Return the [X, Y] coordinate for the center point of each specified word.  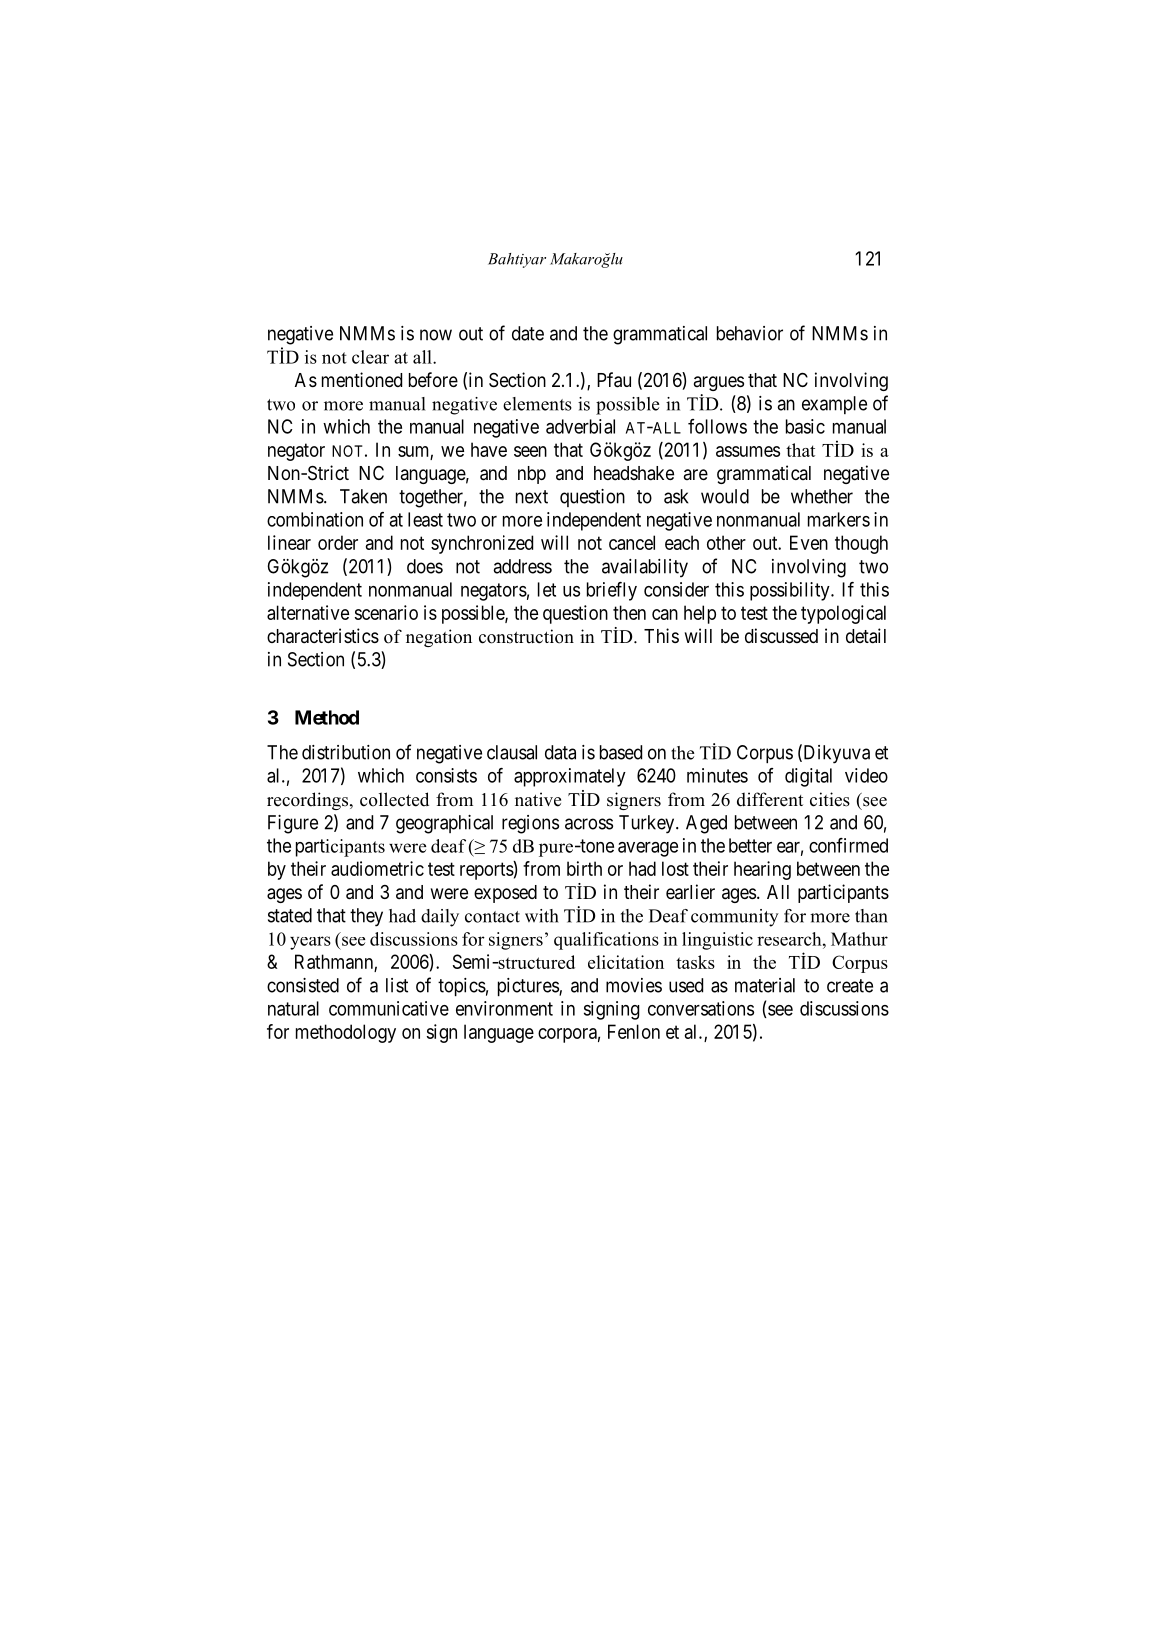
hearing [762, 870]
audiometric [377, 868]
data [560, 752]
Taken [363, 496]
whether [822, 496]
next [532, 497]
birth [584, 868]
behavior [750, 333]
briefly [612, 591]
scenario [386, 612]
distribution [346, 752]
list [397, 985]
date [528, 333]
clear [370, 357]
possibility [791, 591]
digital [808, 777]
